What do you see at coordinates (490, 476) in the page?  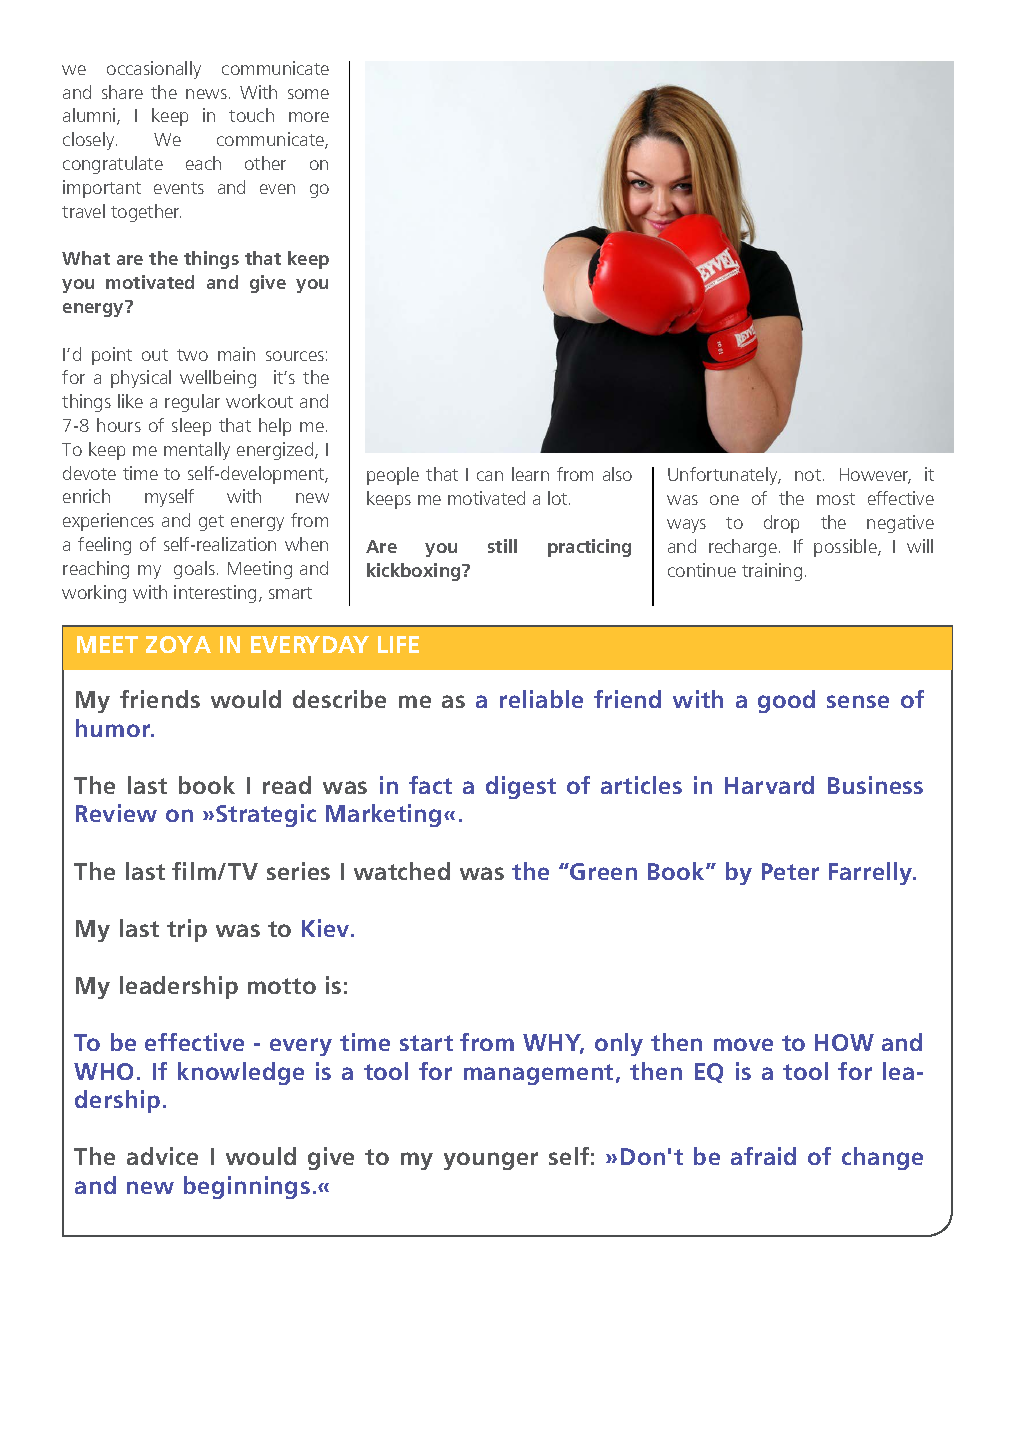 I see `can` at bounding box center [490, 476].
